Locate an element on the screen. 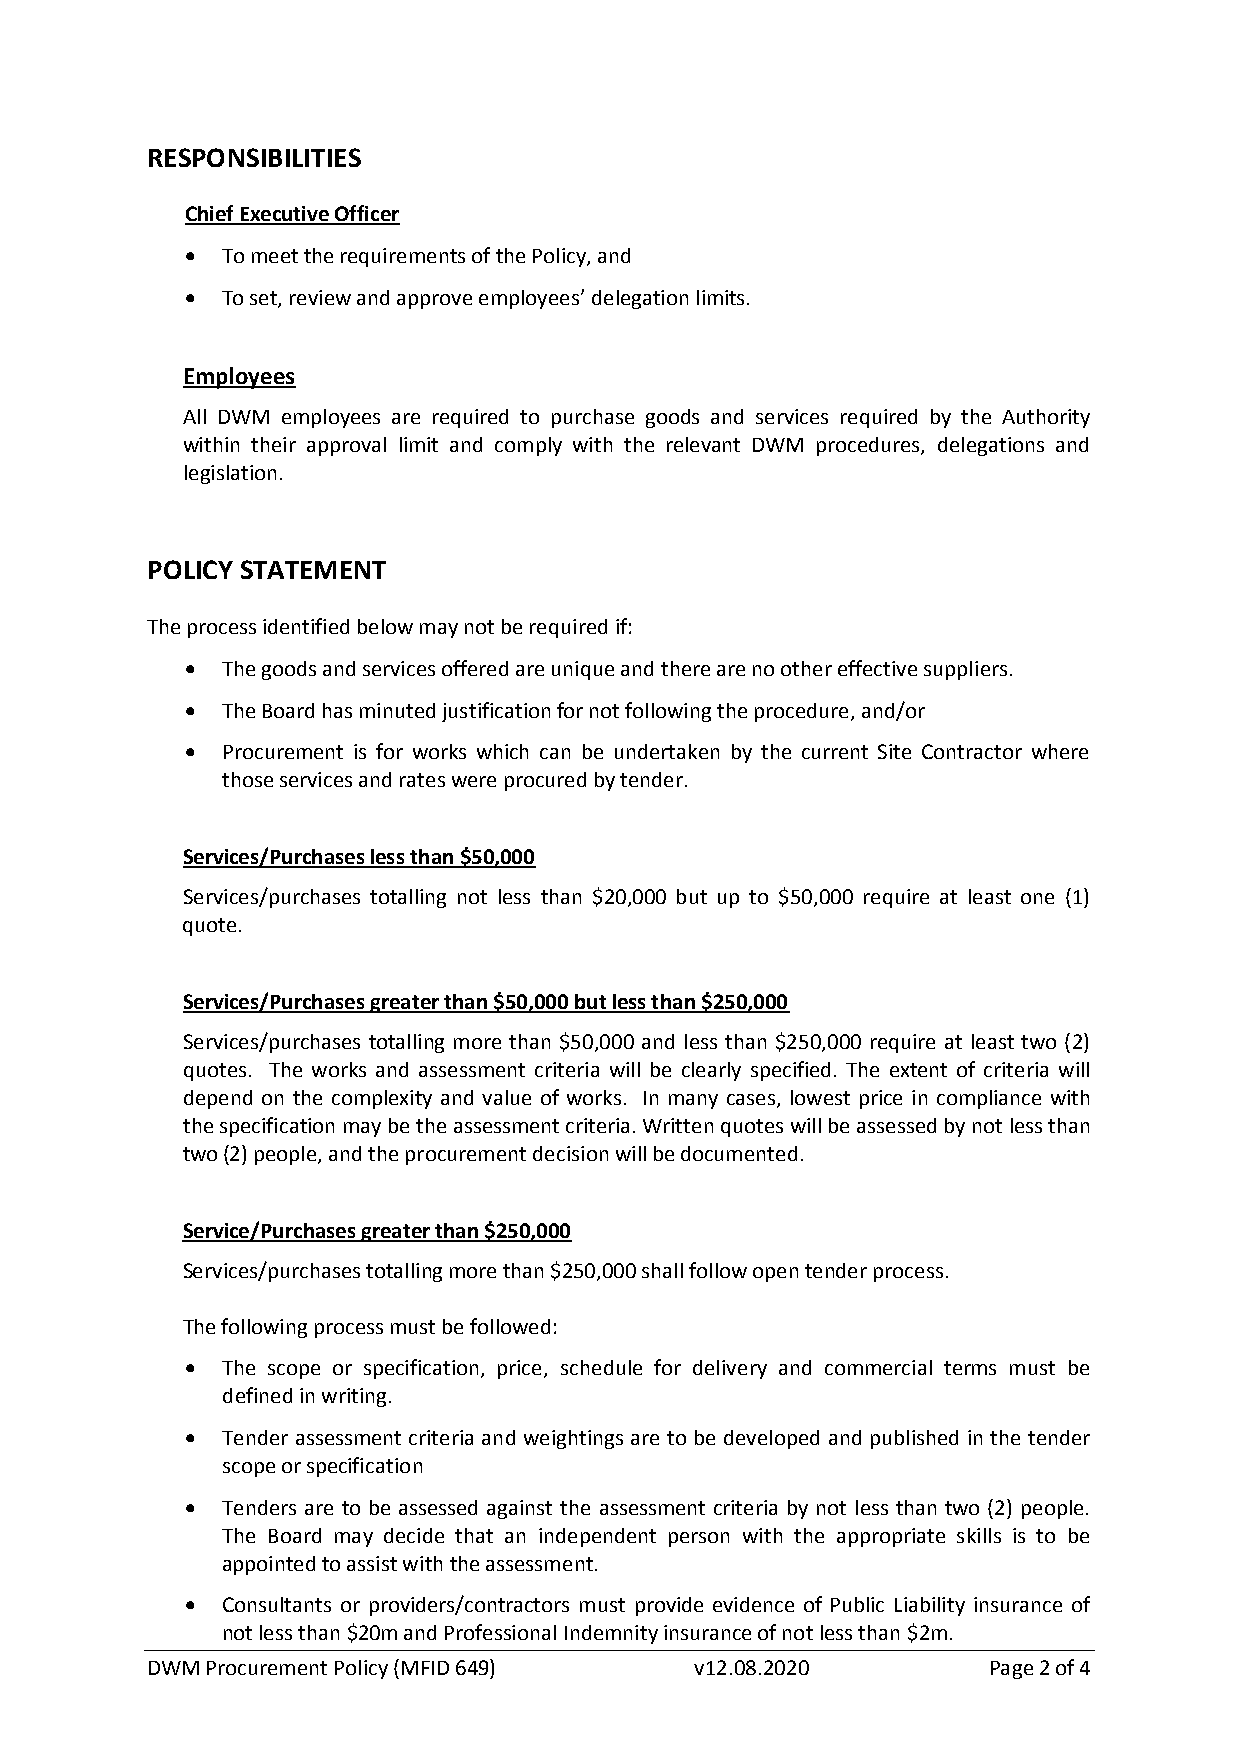 The width and height of the screenshot is (1239, 1752). Executive is located at coordinates (284, 215).
